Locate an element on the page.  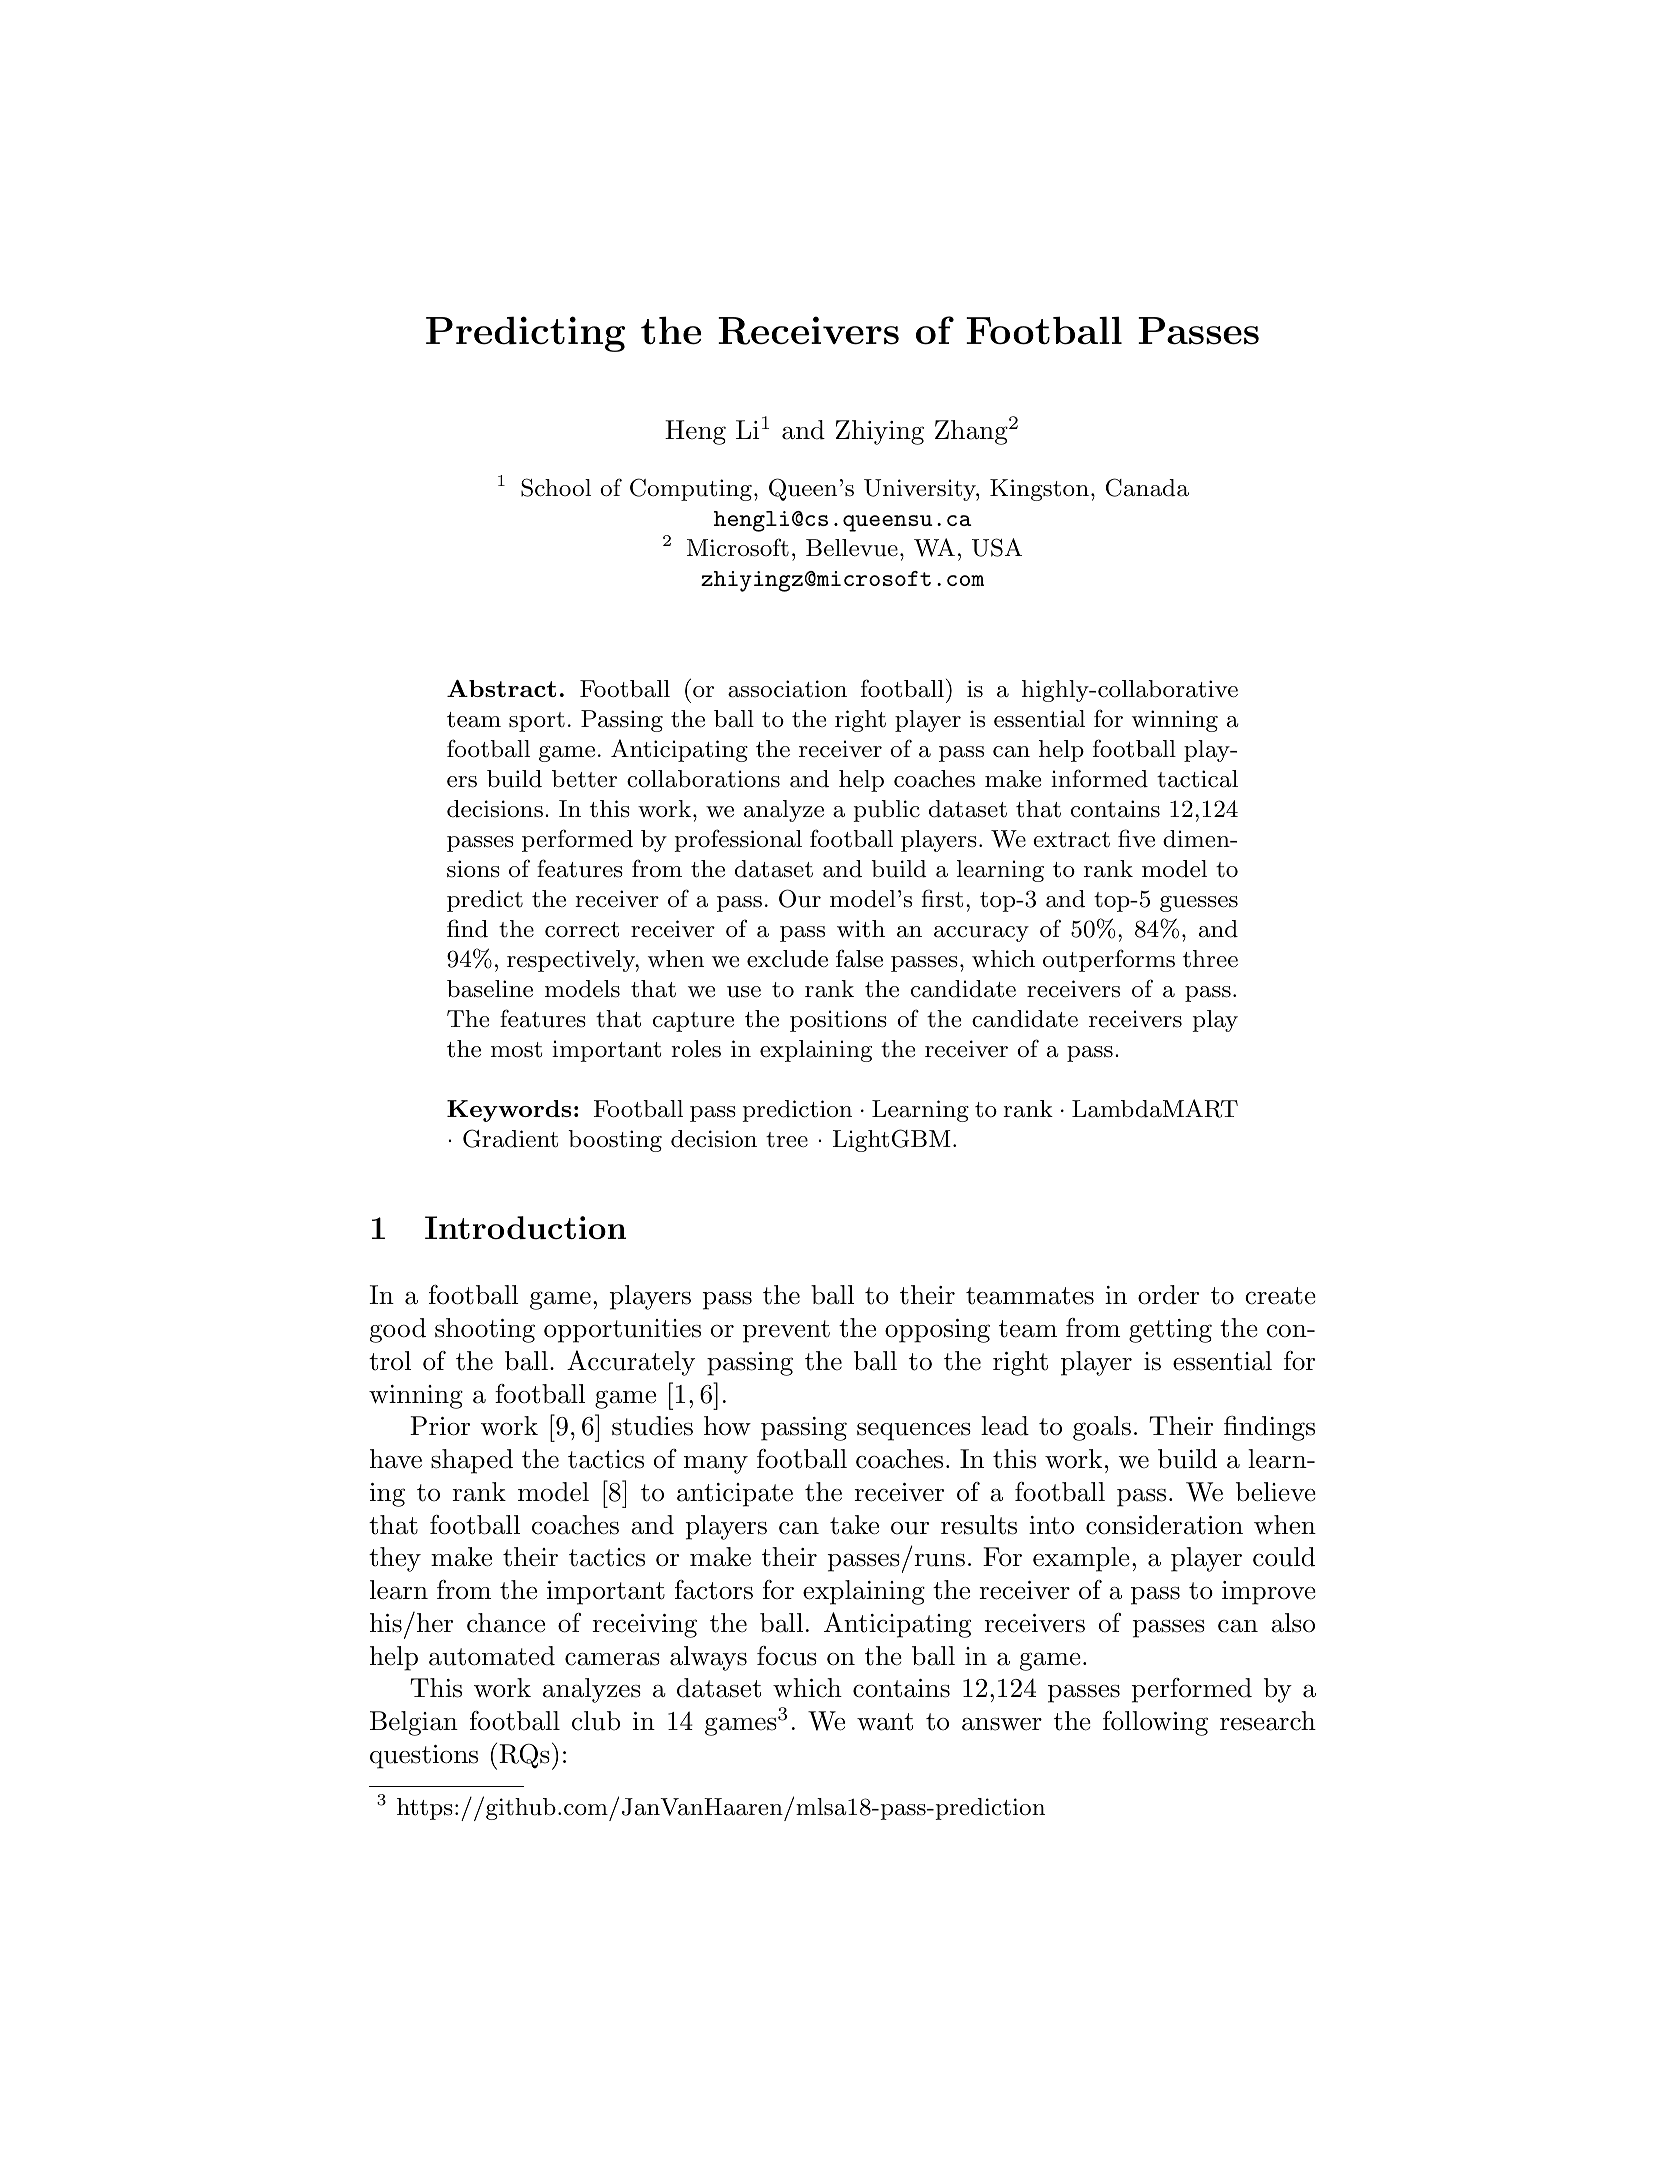
sequences is located at coordinates (914, 1432).
